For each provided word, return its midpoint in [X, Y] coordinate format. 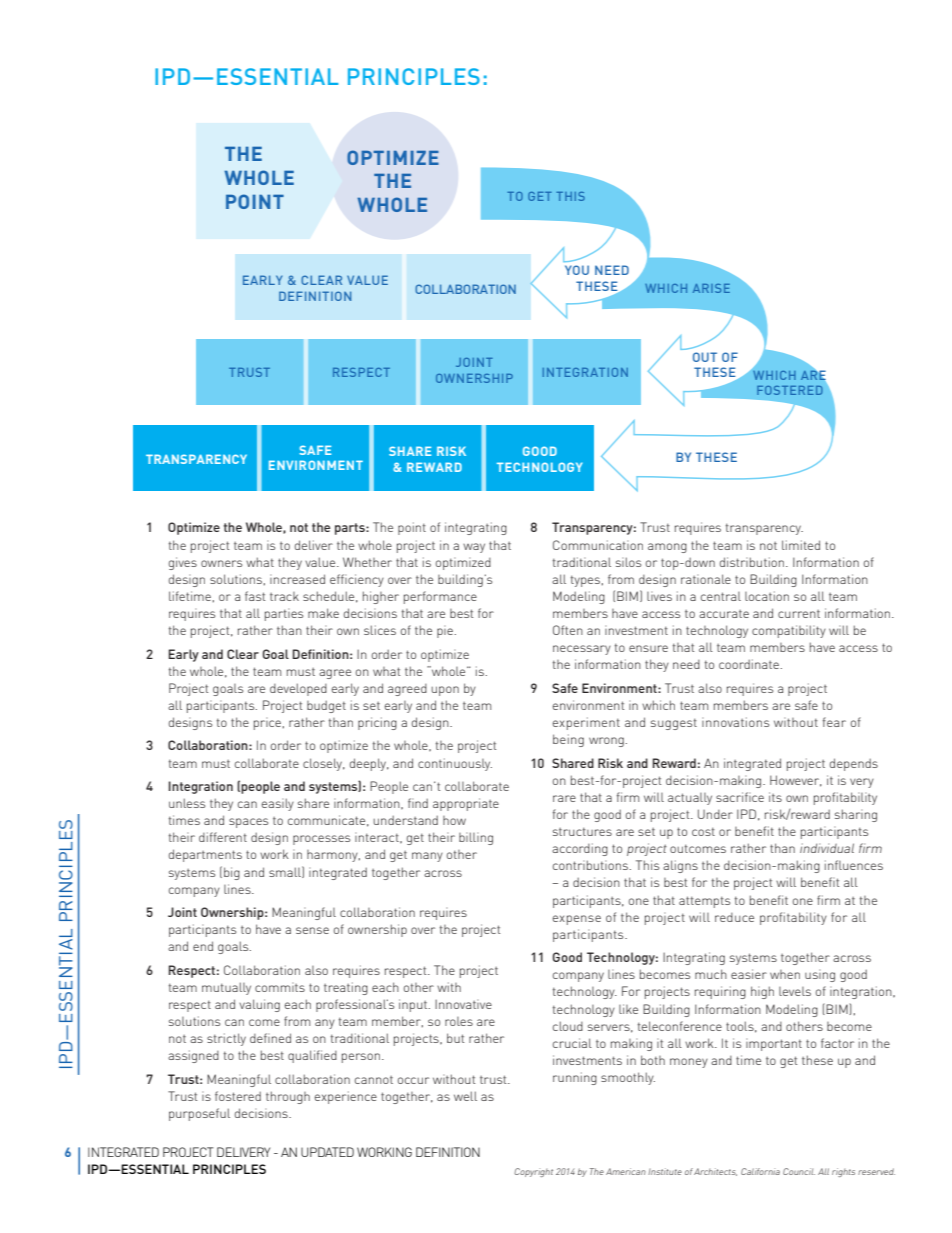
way [474, 548]
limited [801, 545]
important [774, 1044]
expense [577, 920]
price [267, 723]
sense [312, 930]
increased [297, 579]
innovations [735, 722]
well [465, 1096]
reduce [734, 917]
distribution [753, 562]
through [288, 1097]
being [568, 740]
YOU [577, 270]
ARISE [711, 288]
